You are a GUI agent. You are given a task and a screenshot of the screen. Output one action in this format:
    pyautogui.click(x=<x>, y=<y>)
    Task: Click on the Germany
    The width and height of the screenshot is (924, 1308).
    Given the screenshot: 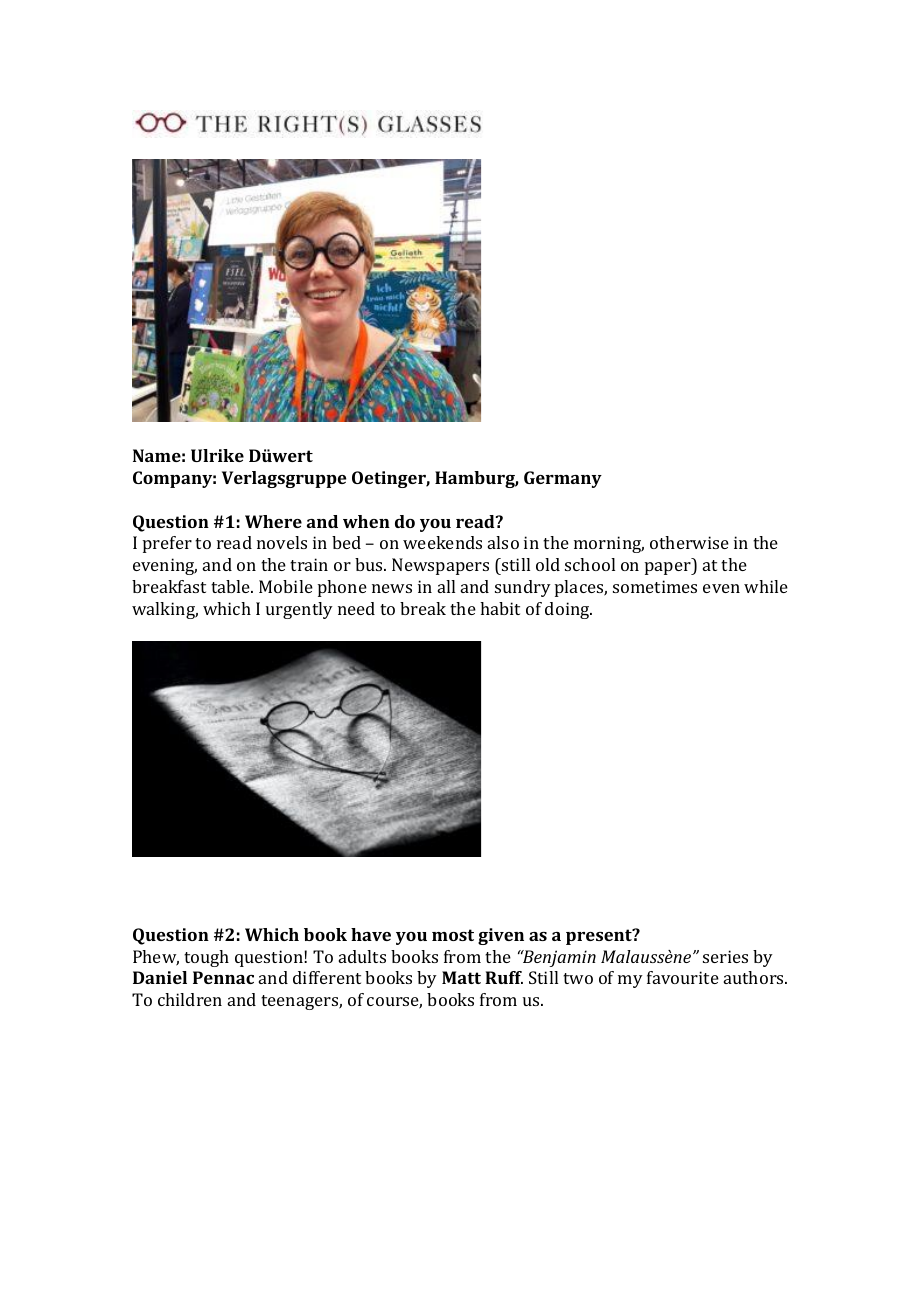 What is the action you would take?
    pyautogui.click(x=563, y=479)
